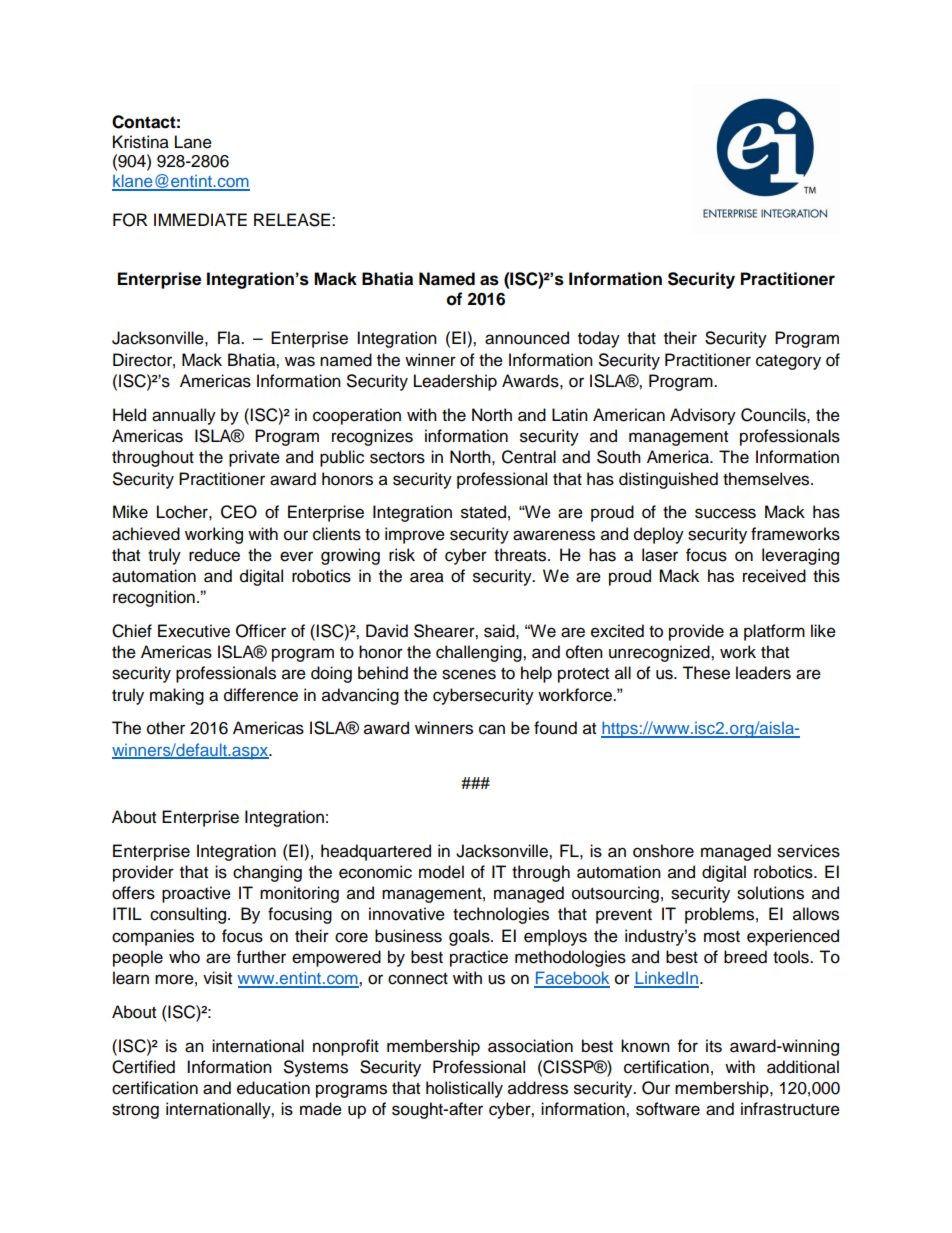 This screenshot has height=1233, width=952. I want to click on holistically, so click(464, 1089).
